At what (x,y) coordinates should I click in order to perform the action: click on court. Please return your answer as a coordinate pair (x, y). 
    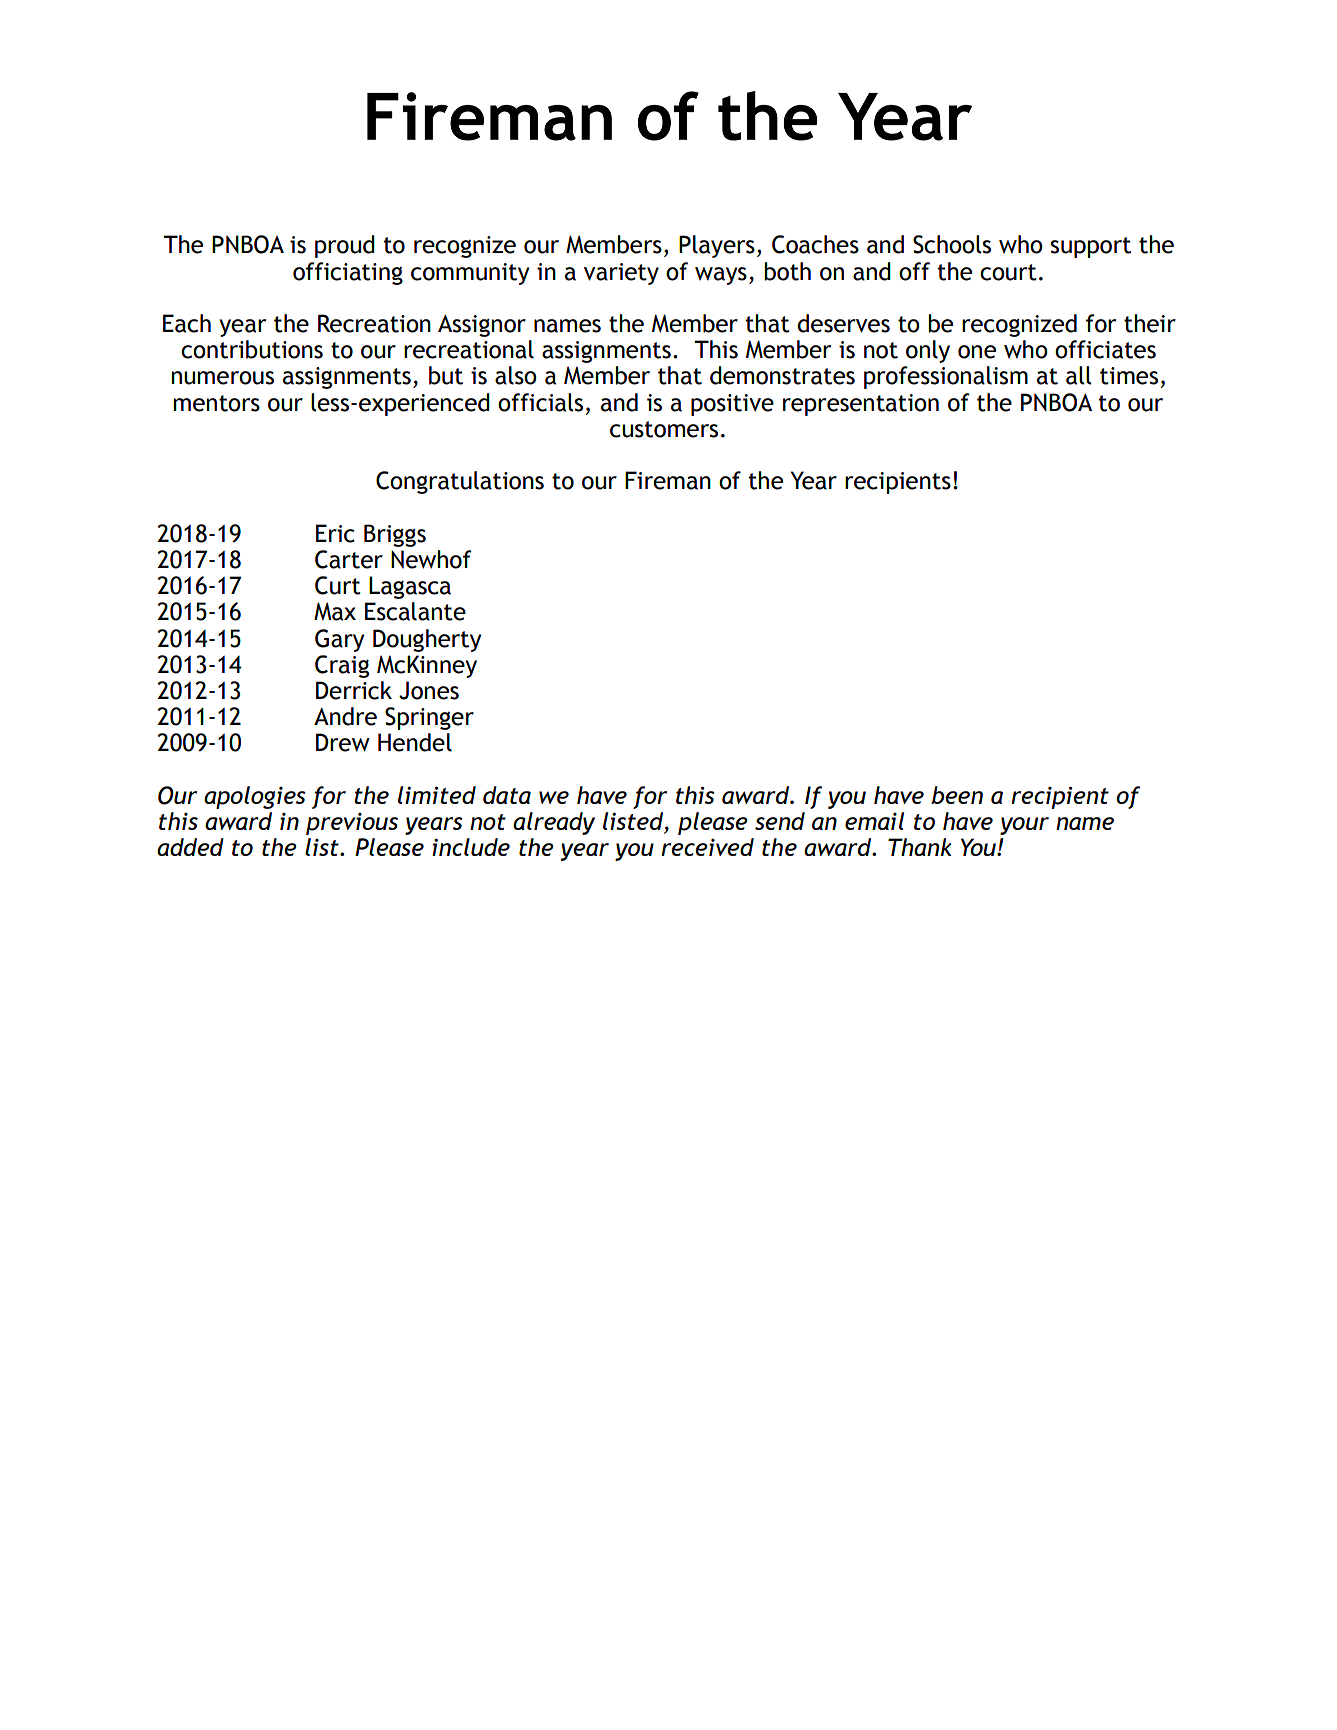
    Looking at the image, I should click on (1008, 272).
